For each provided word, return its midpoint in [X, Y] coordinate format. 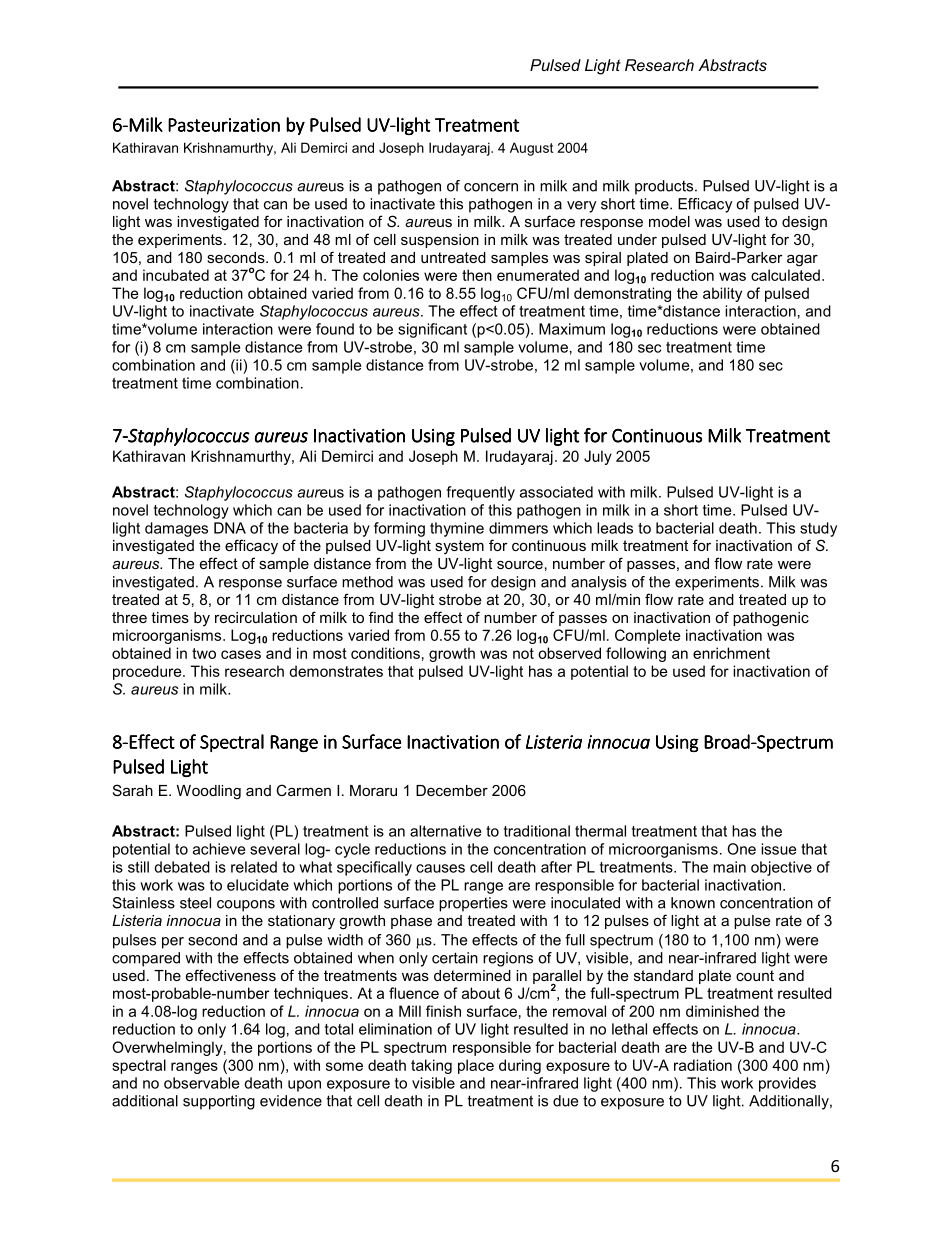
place [476, 1066]
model [669, 221]
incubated [176, 275]
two [204, 653]
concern [491, 187]
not [523, 653]
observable [201, 1083]
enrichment [731, 653]
